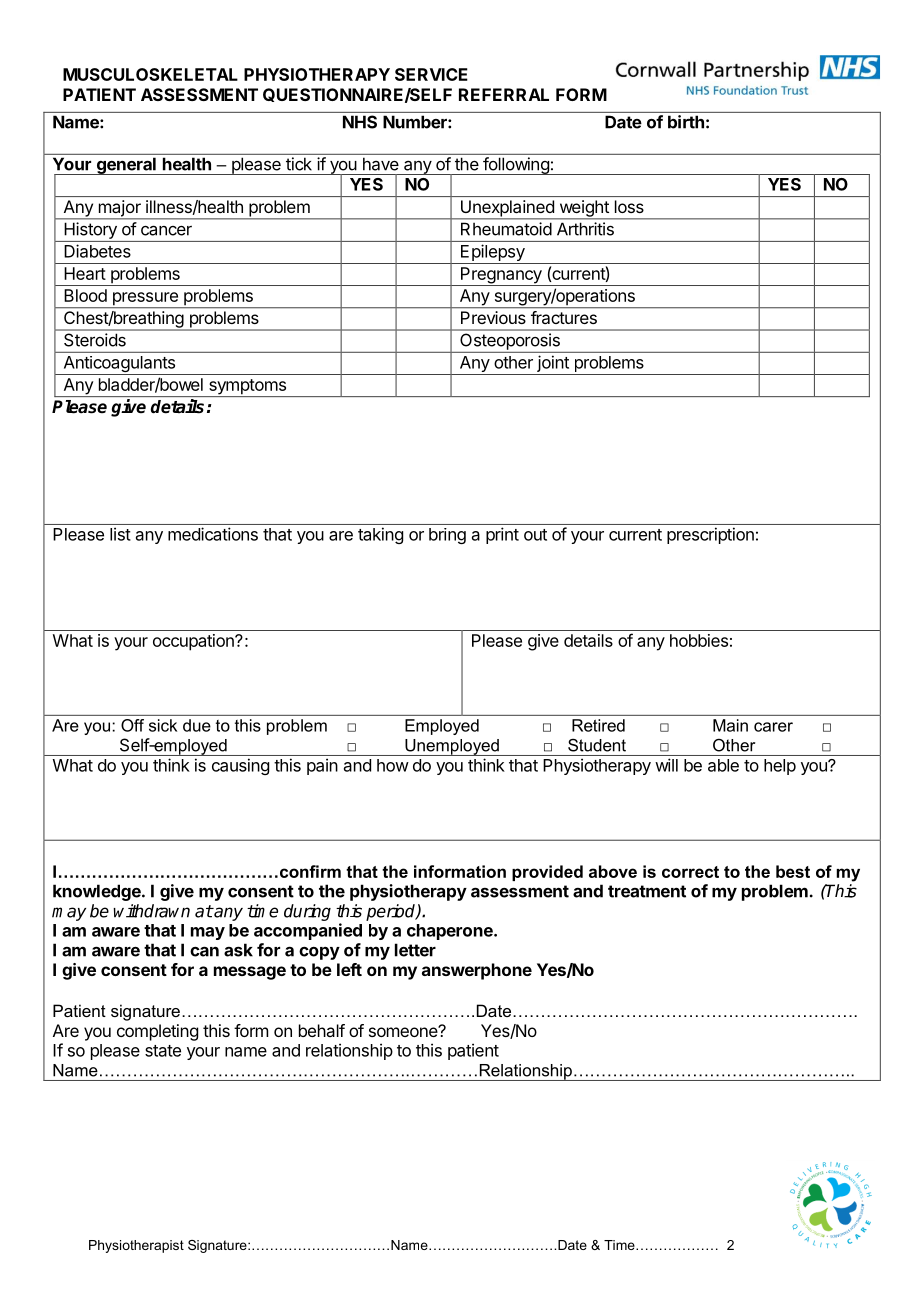 Image resolution: width=924 pixels, height=1308 pixels. I want to click on birth, so click(686, 122).
